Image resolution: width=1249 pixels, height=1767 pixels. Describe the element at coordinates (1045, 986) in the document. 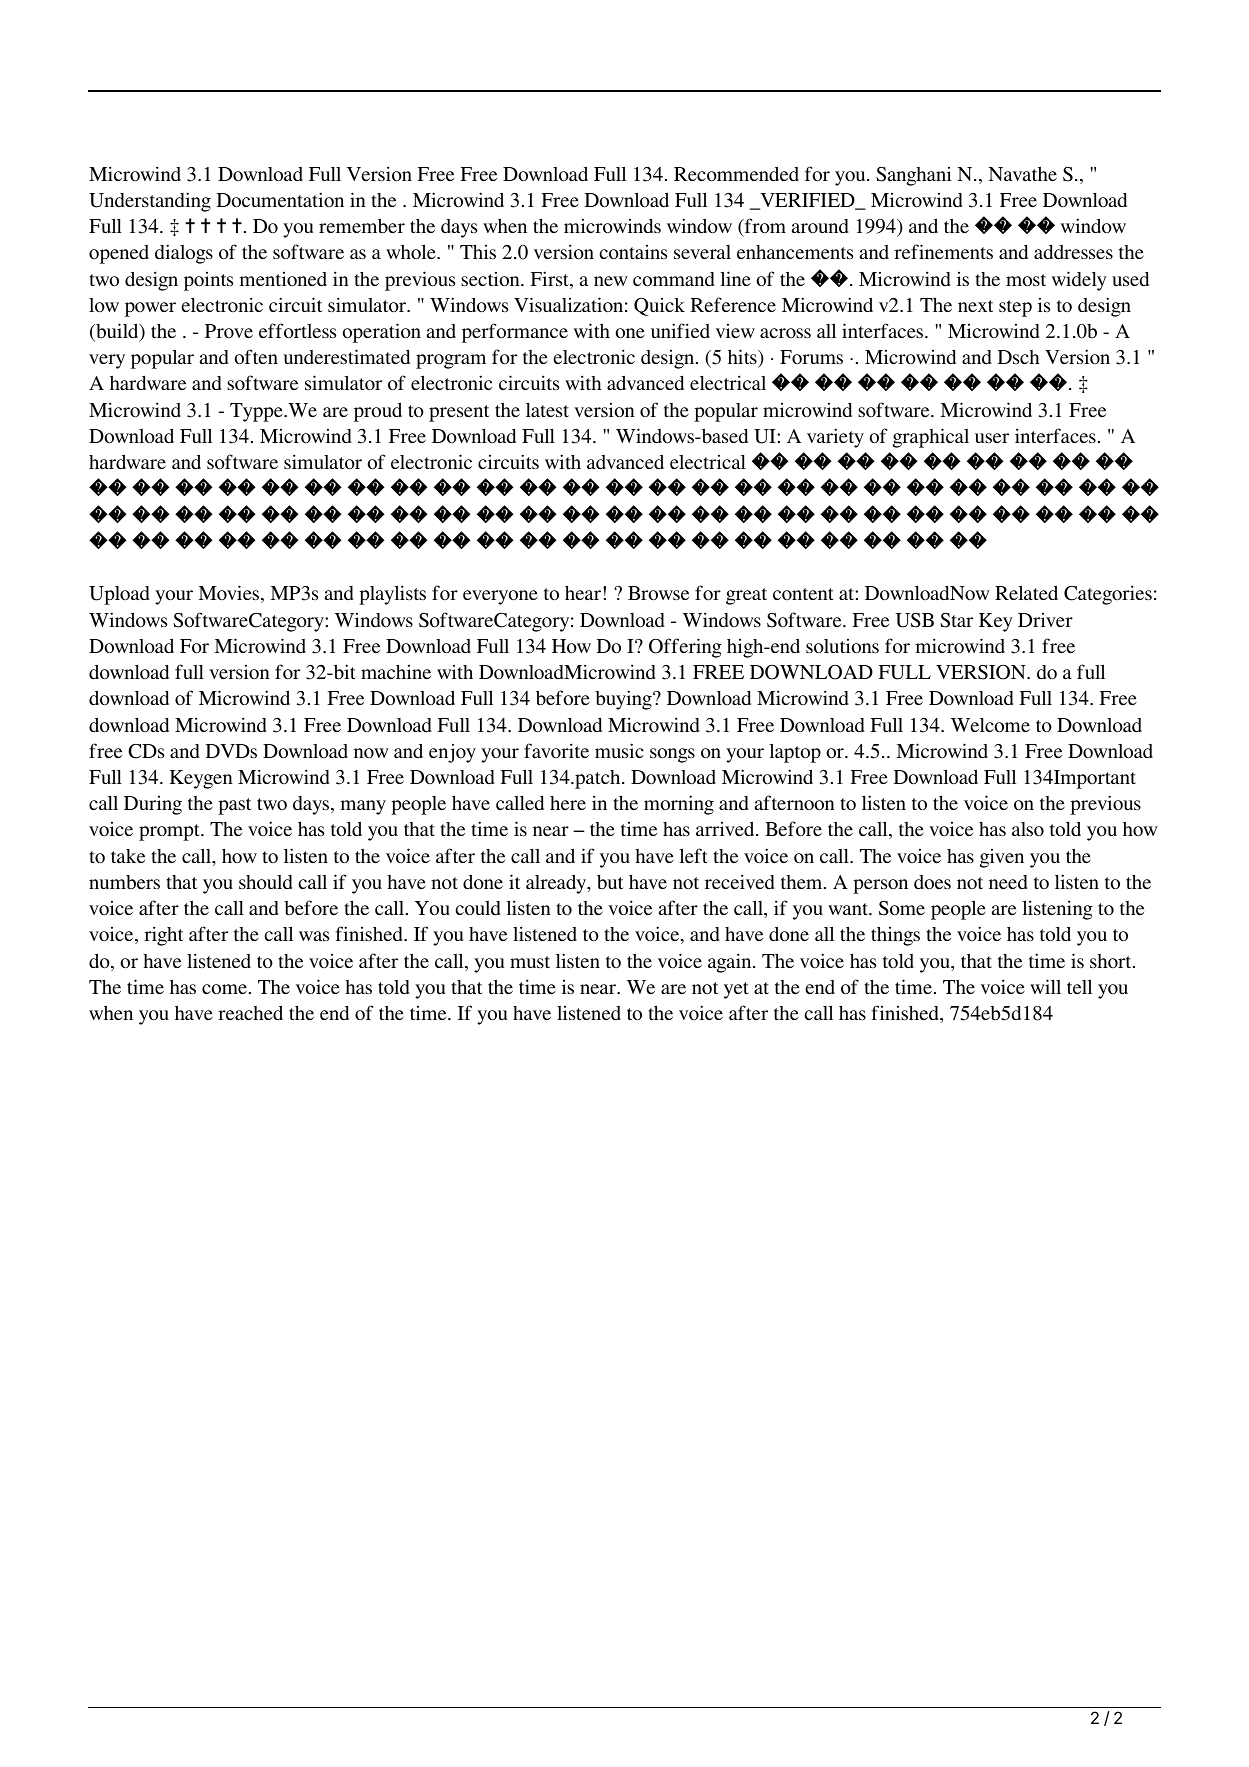

I see `will` at that location.
